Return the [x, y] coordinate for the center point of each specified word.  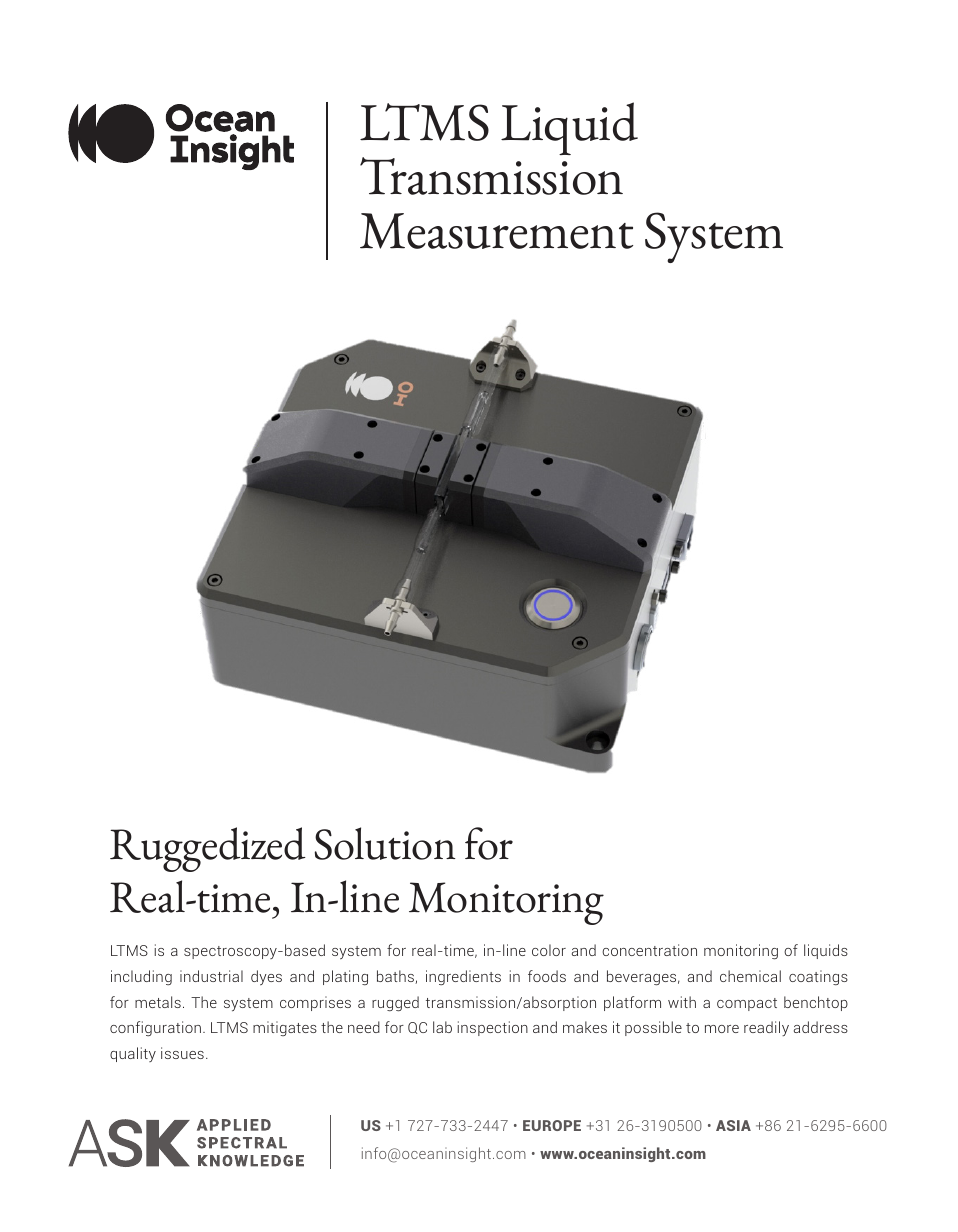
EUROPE [552, 1125]
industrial [211, 976]
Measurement [496, 231]
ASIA [733, 1125]
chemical [750, 976]
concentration [649, 950]
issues [182, 1053]
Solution [385, 843]
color [549, 950]
